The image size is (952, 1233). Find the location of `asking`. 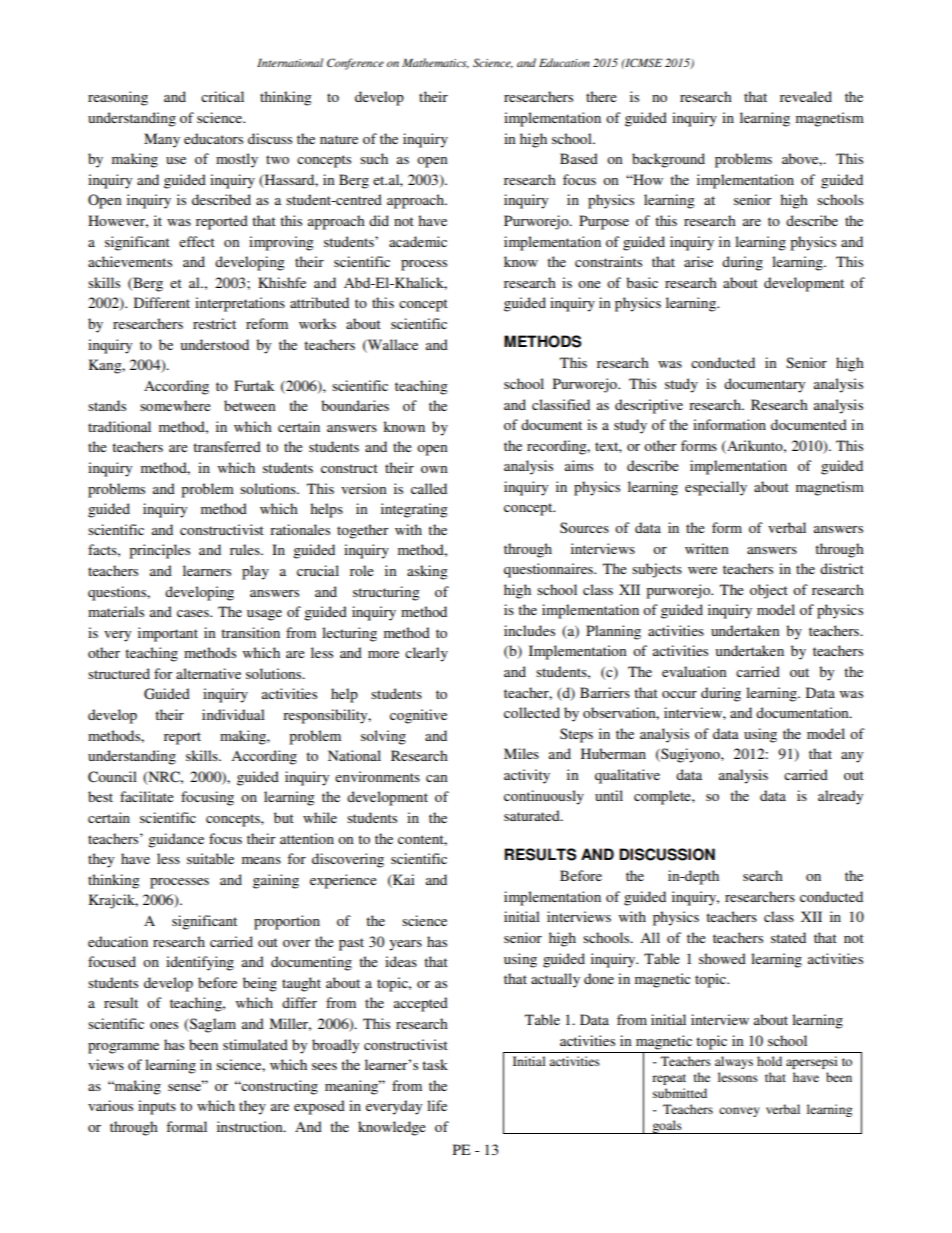

asking is located at coordinates (427, 572).
